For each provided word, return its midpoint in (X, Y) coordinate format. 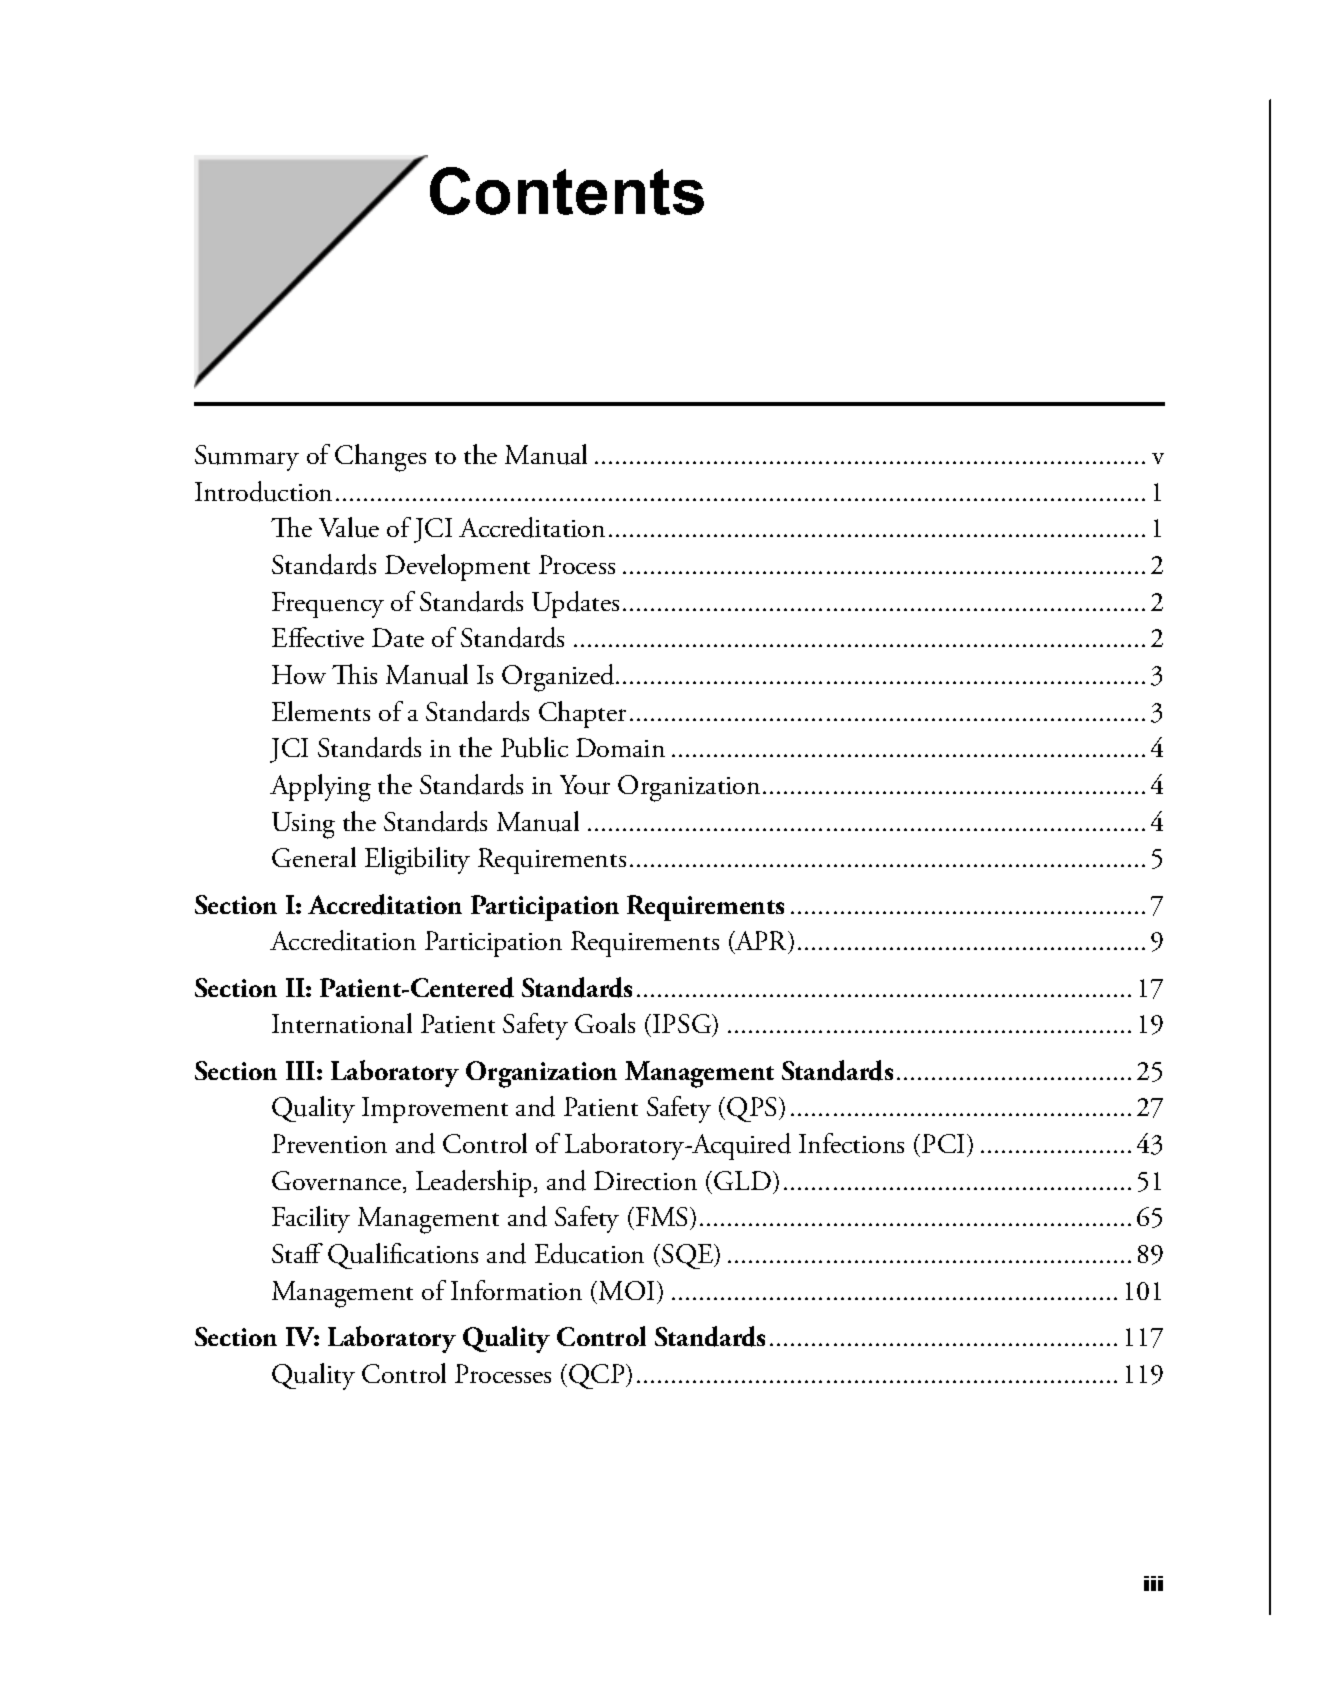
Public (534, 747)
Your (585, 785)
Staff (297, 1253)
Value (349, 527)
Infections (851, 1143)
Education (589, 1253)
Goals (605, 1023)
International (342, 1023)
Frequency (328, 605)
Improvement (435, 1110)
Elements (321, 711)
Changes (380, 458)
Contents (567, 191)
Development (457, 567)
